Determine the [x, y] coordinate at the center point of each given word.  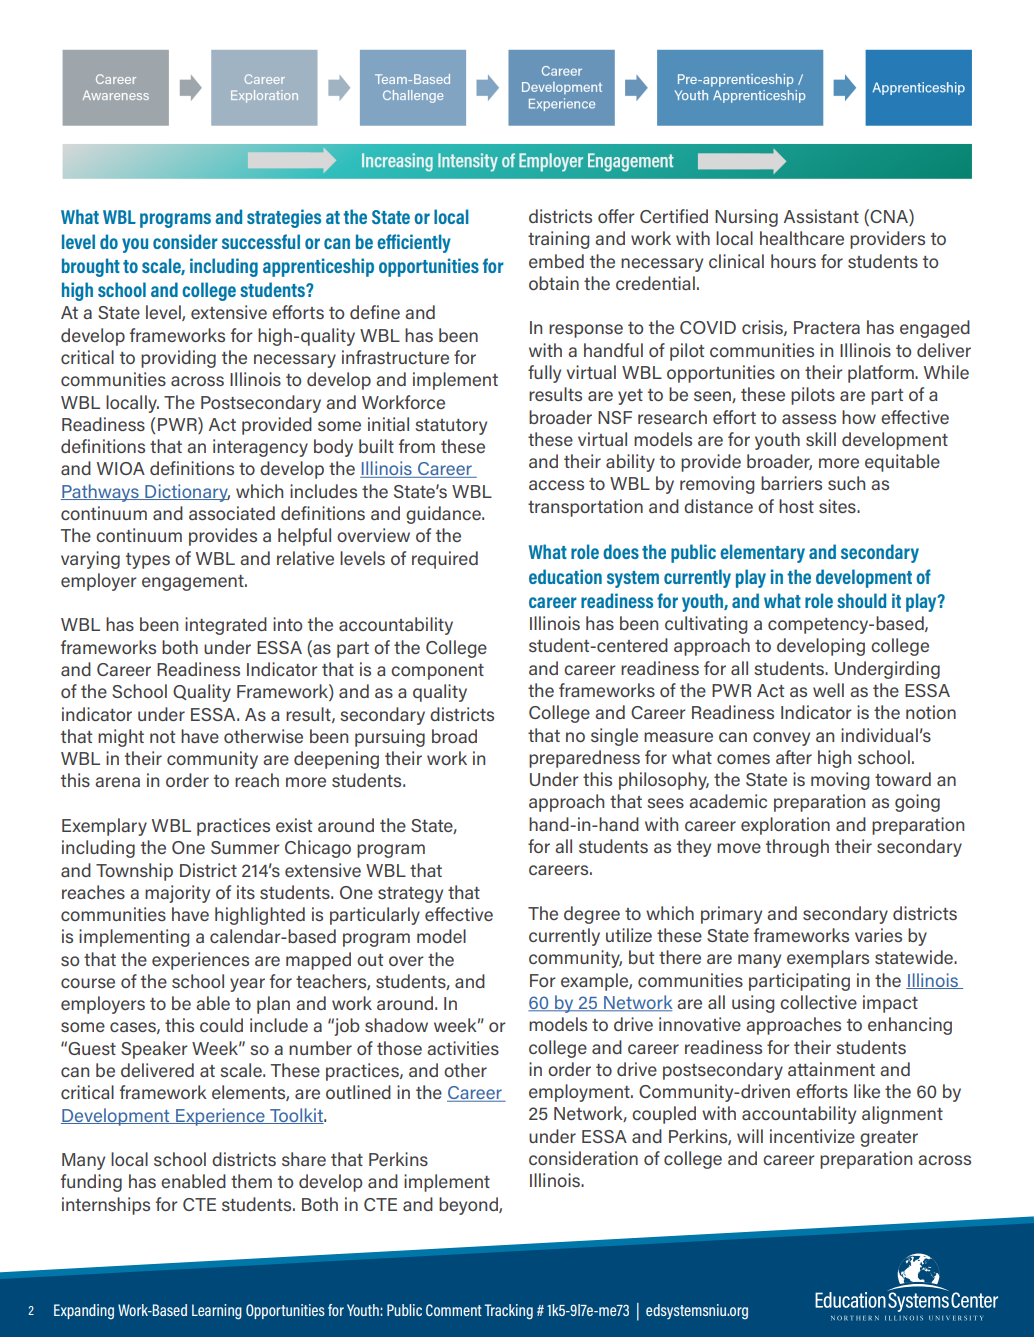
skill [821, 439]
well [828, 690]
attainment [831, 1069]
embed [556, 261]
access [556, 485]
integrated [226, 626]
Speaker [154, 1050]
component [437, 672]
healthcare [802, 238]
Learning [217, 1312]
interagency [260, 448]
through [797, 848]
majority [177, 894]
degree [592, 915]
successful [261, 241]
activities [463, 1048]
